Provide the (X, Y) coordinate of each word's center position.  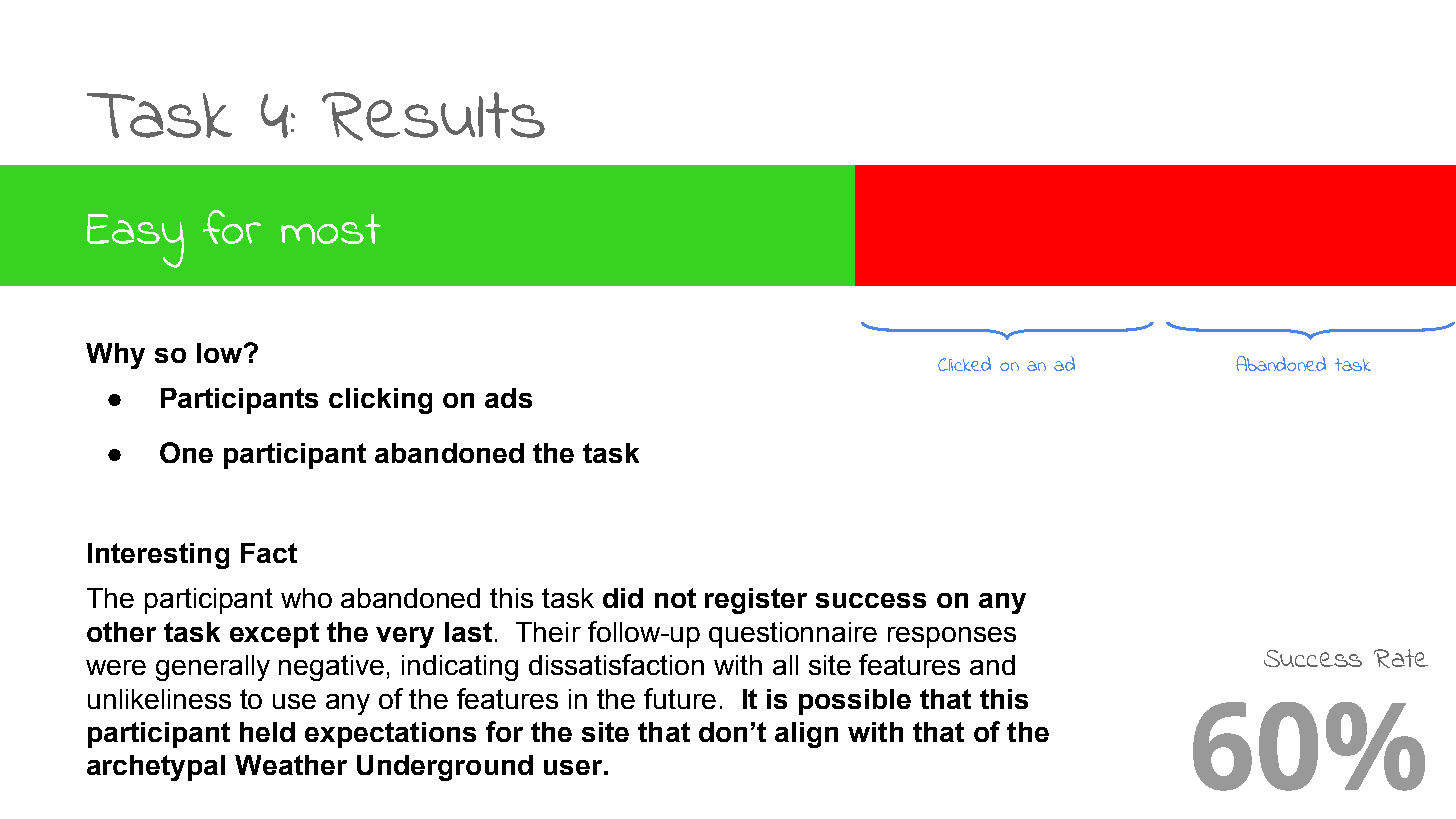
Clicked (964, 363)
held (267, 732)
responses (952, 637)
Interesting (158, 556)
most (331, 229)
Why (115, 356)
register (756, 601)
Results (433, 116)
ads (508, 398)
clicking (380, 401)
